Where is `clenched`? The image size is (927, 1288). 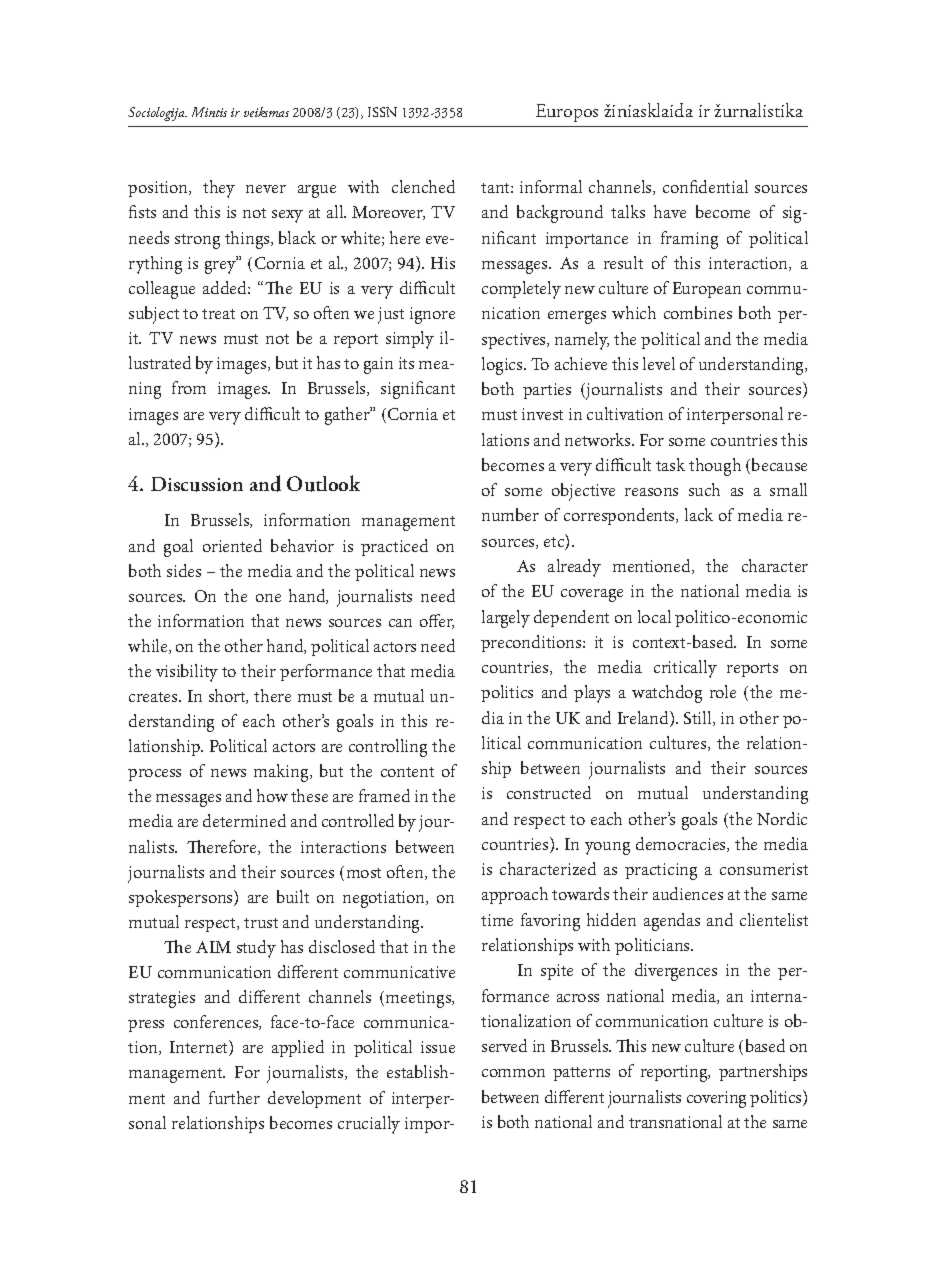 clenched is located at coordinates (423, 186).
